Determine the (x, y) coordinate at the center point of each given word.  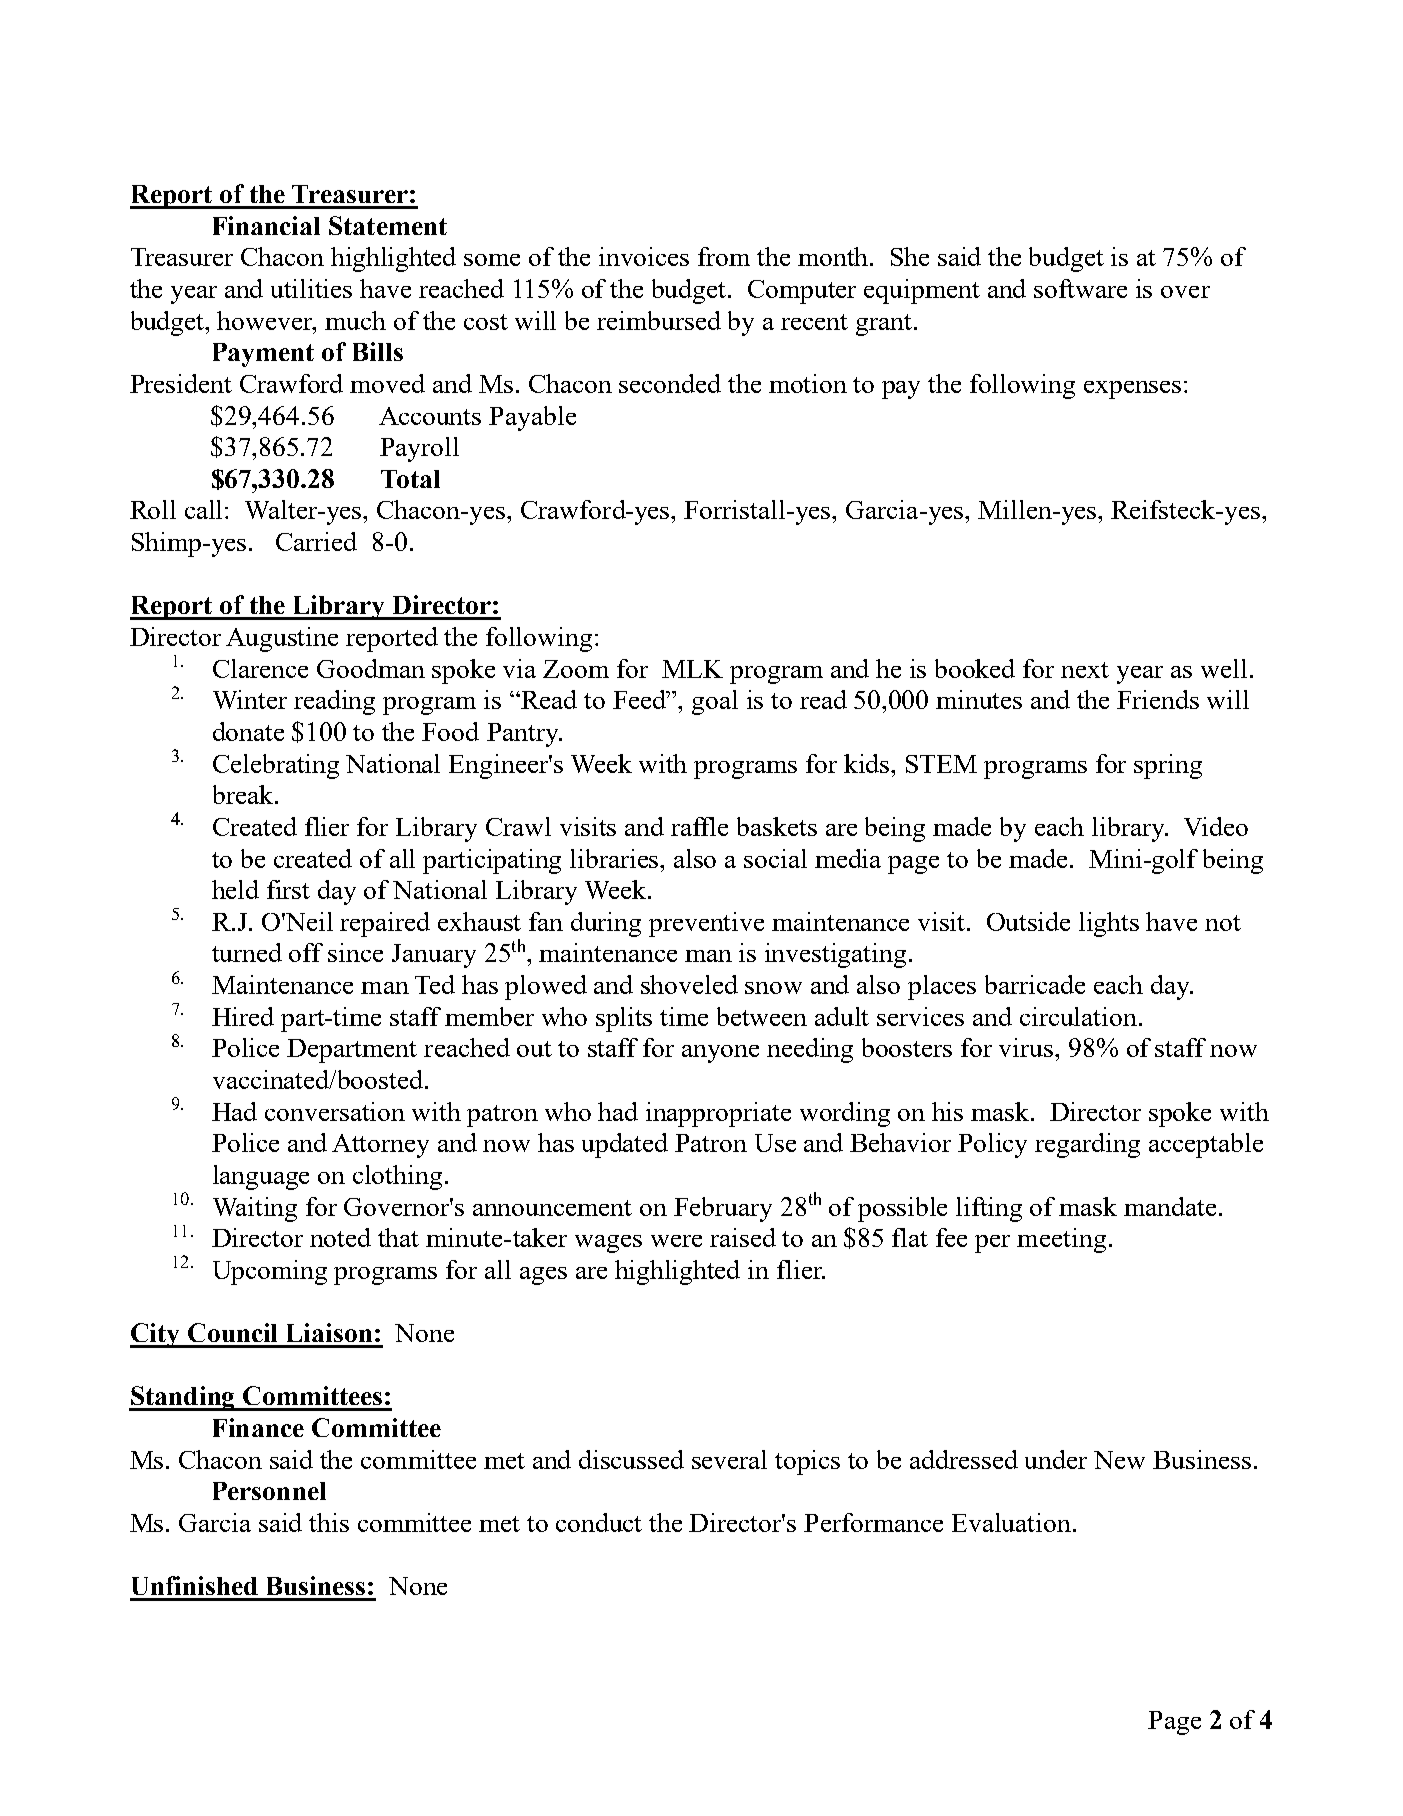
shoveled (689, 984)
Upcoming (270, 1272)
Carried (316, 541)
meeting (1061, 1240)
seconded (670, 383)
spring (1168, 766)
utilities (311, 288)
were (676, 1241)
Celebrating (276, 766)
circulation (1078, 1016)
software (1080, 288)
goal (715, 702)
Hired (243, 1016)
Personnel (269, 1491)
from (724, 256)
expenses (1132, 390)
